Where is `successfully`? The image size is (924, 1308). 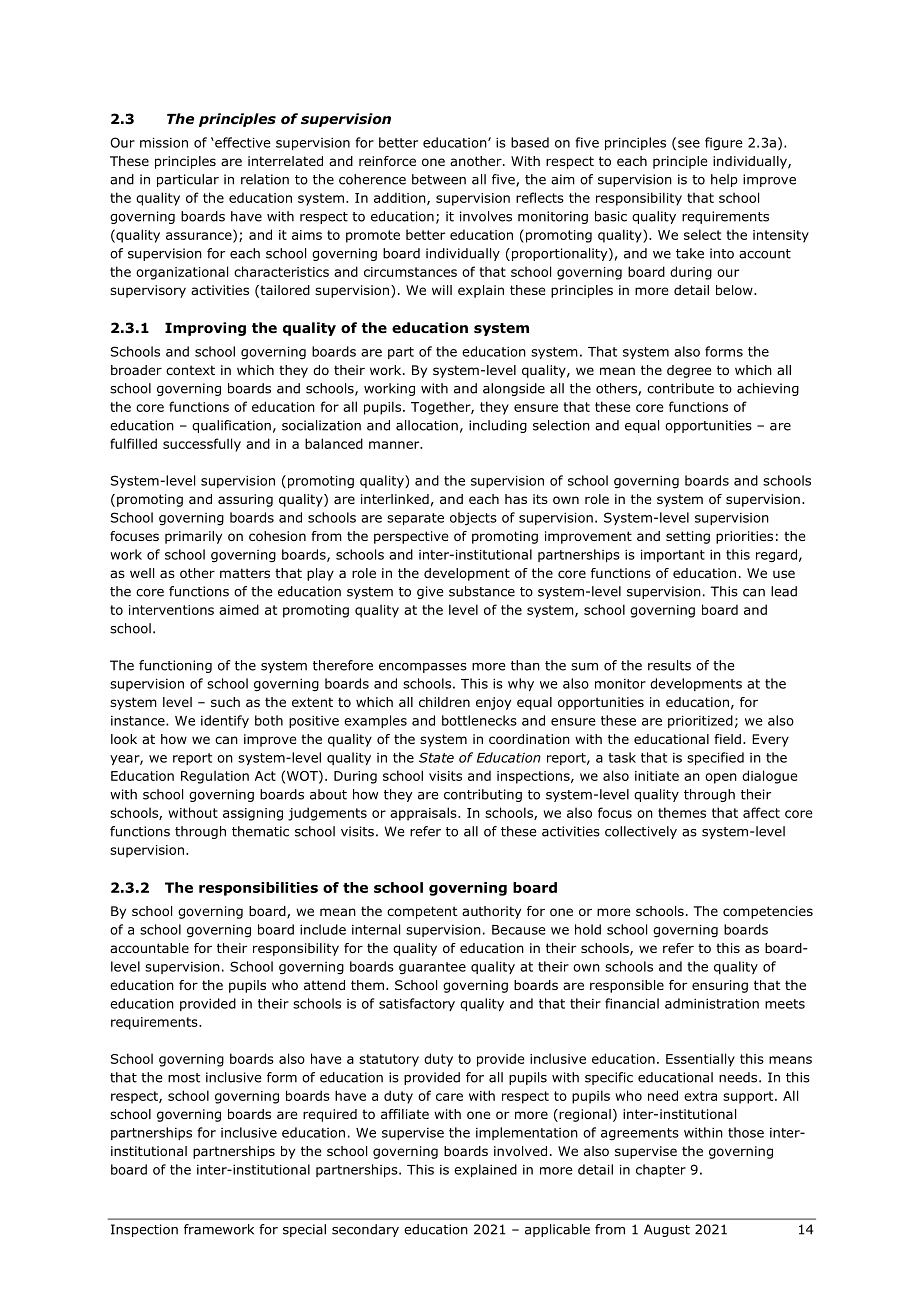
successfully is located at coordinates (202, 445).
